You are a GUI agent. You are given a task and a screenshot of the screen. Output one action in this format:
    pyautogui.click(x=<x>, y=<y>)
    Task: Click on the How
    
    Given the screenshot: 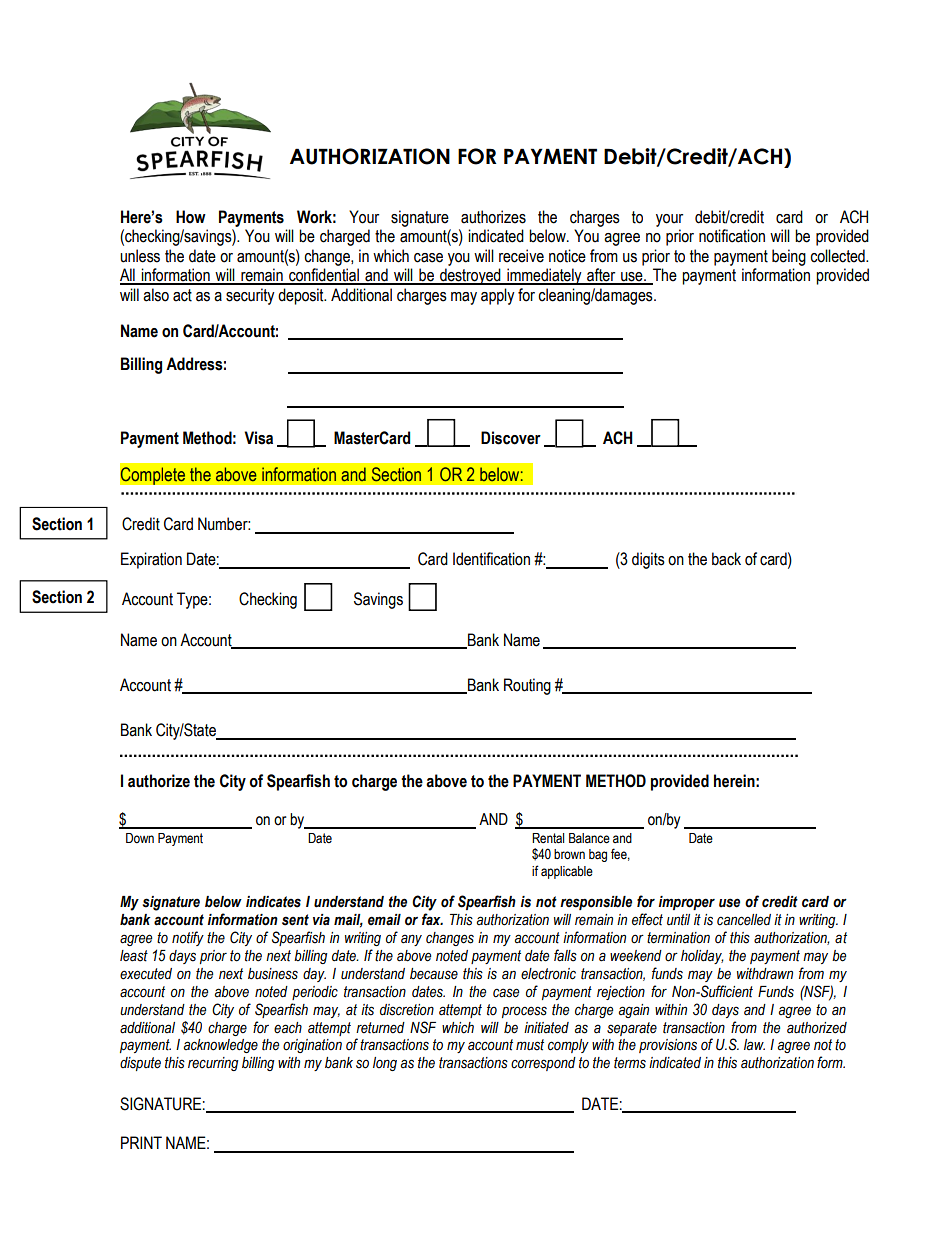 What is the action you would take?
    pyautogui.click(x=191, y=217)
